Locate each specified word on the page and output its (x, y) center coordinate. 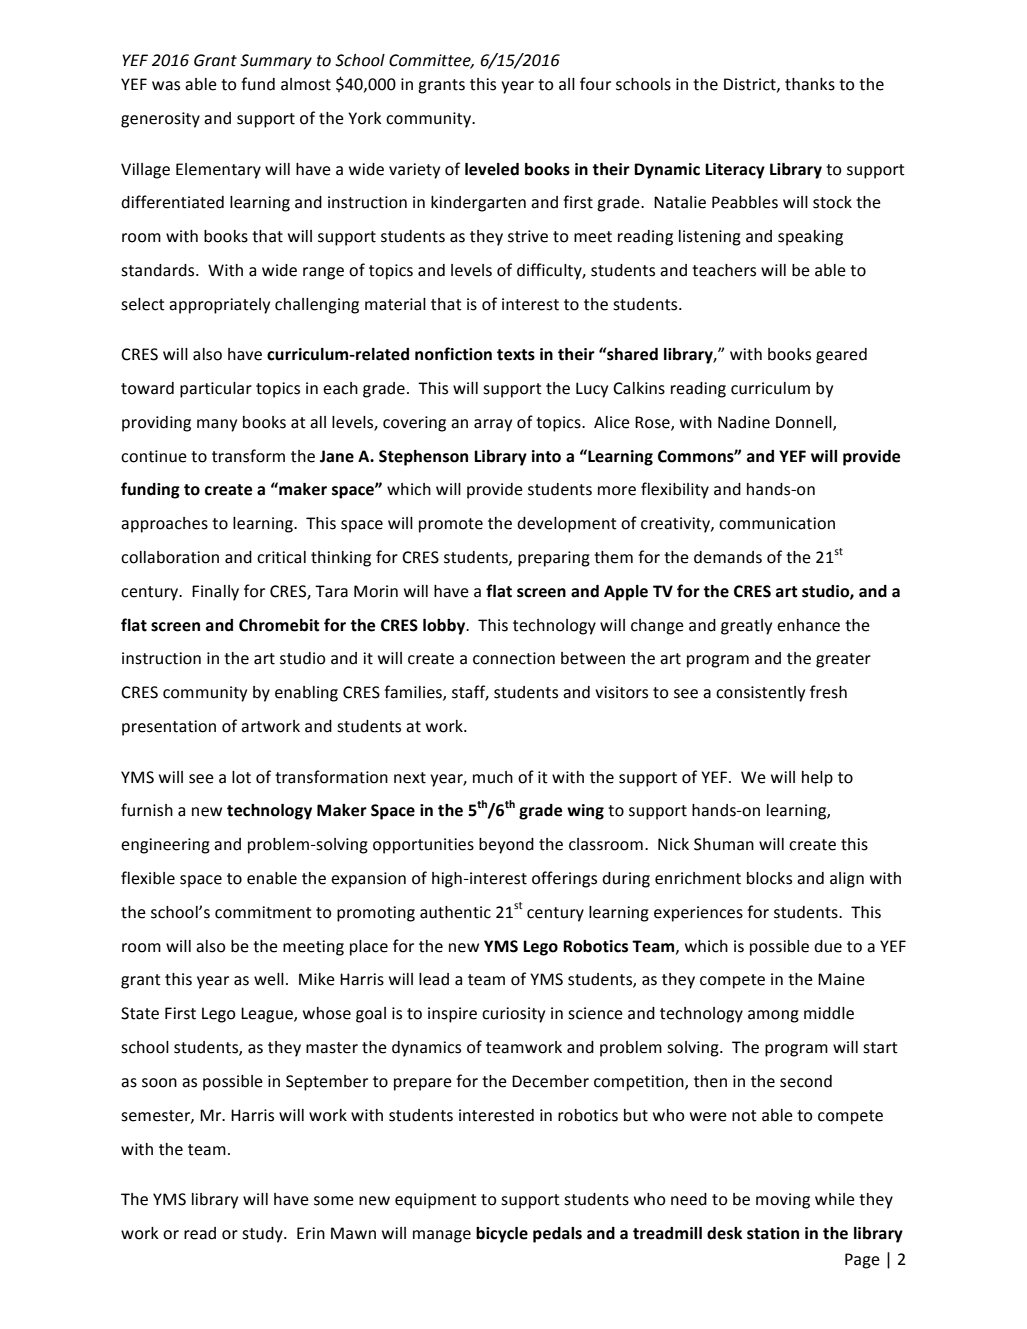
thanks (810, 84)
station (773, 1233)
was (166, 86)
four (595, 84)
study (263, 1235)
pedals (557, 1235)
